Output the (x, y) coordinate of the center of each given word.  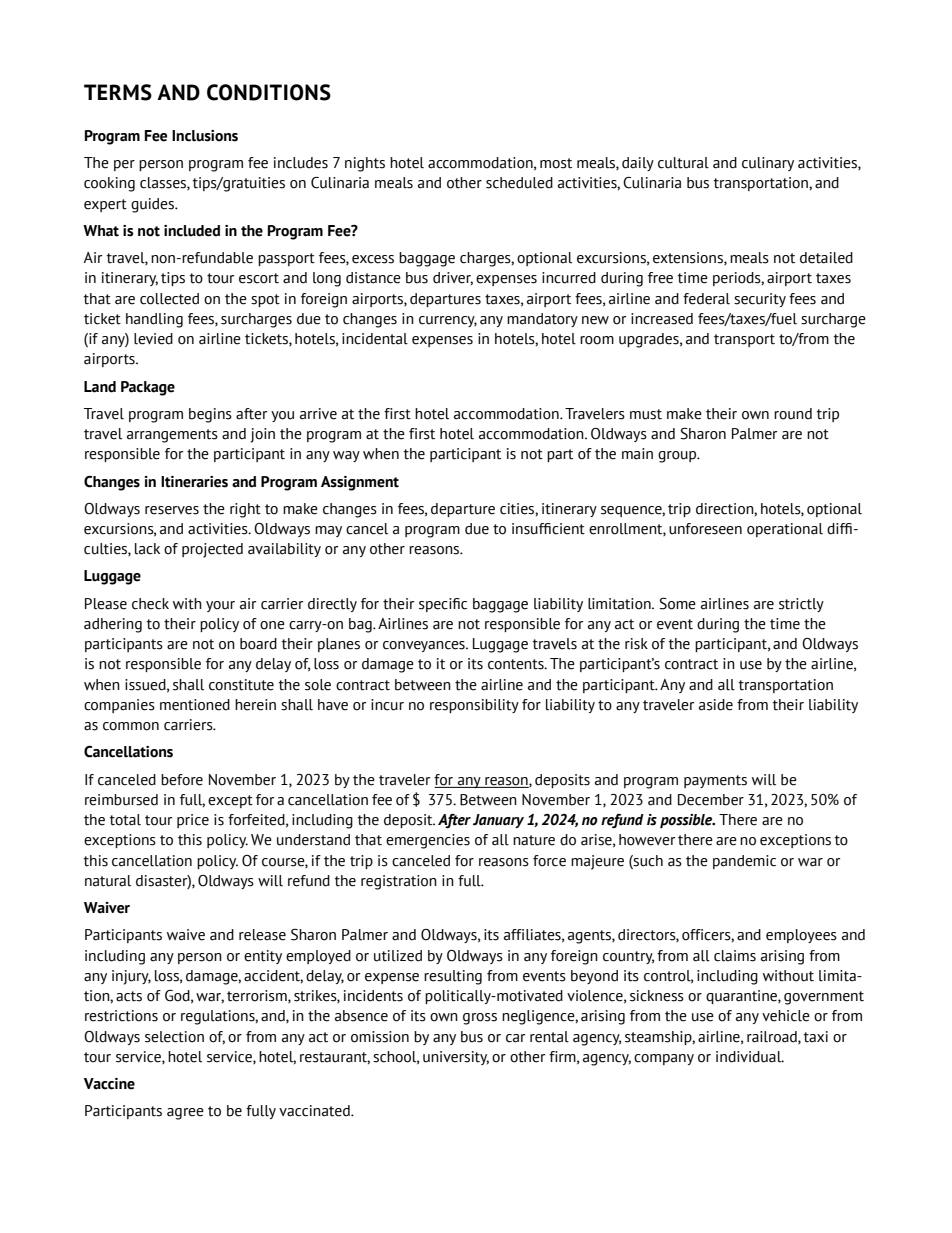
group (678, 457)
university (456, 1058)
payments (715, 781)
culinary (768, 164)
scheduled (519, 183)
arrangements (172, 436)
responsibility (474, 706)
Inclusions (205, 136)
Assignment (360, 483)
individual (750, 1057)
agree (185, 1114)
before (182, 780)
